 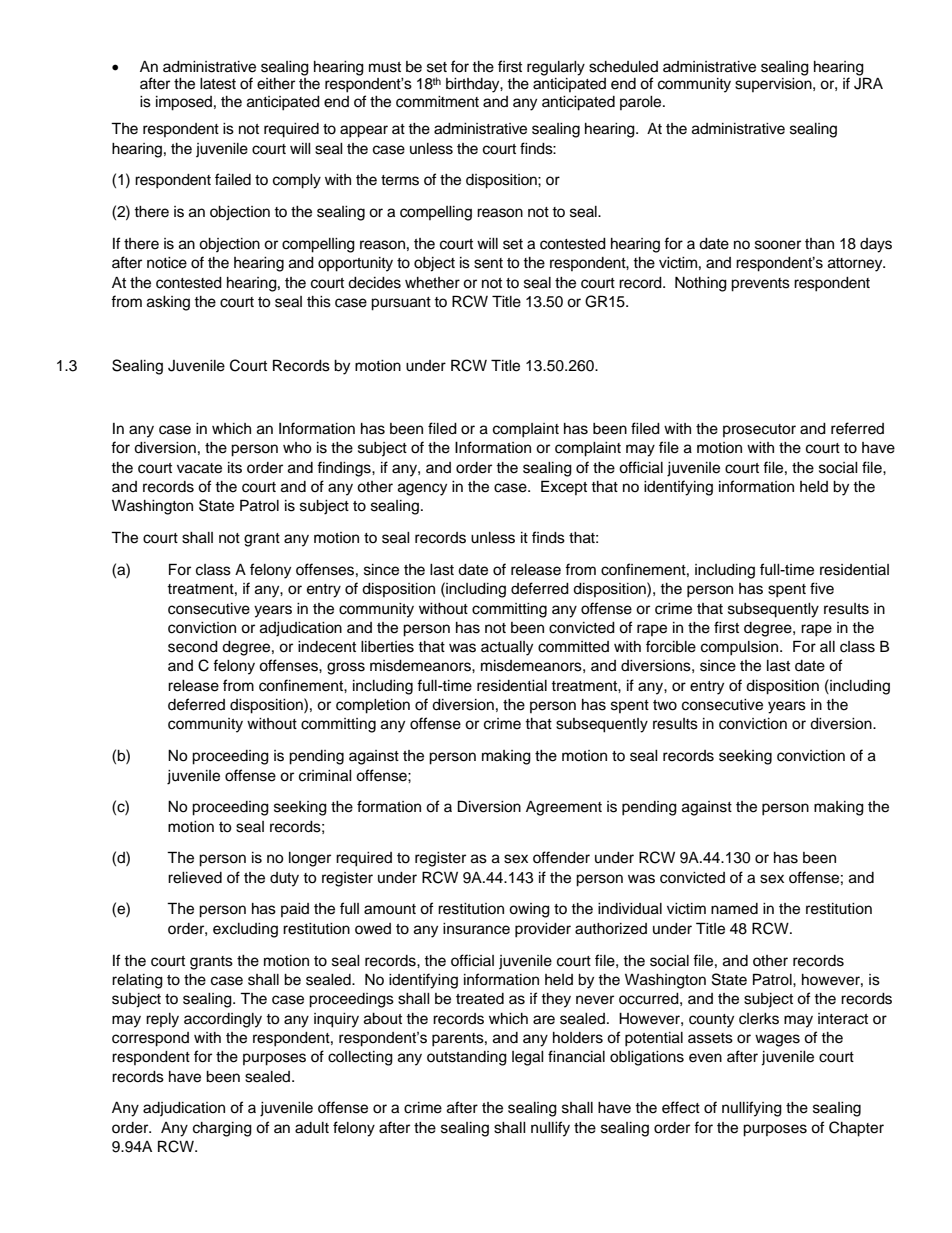 I want to click on wages, so click(x=777, y=1040).
